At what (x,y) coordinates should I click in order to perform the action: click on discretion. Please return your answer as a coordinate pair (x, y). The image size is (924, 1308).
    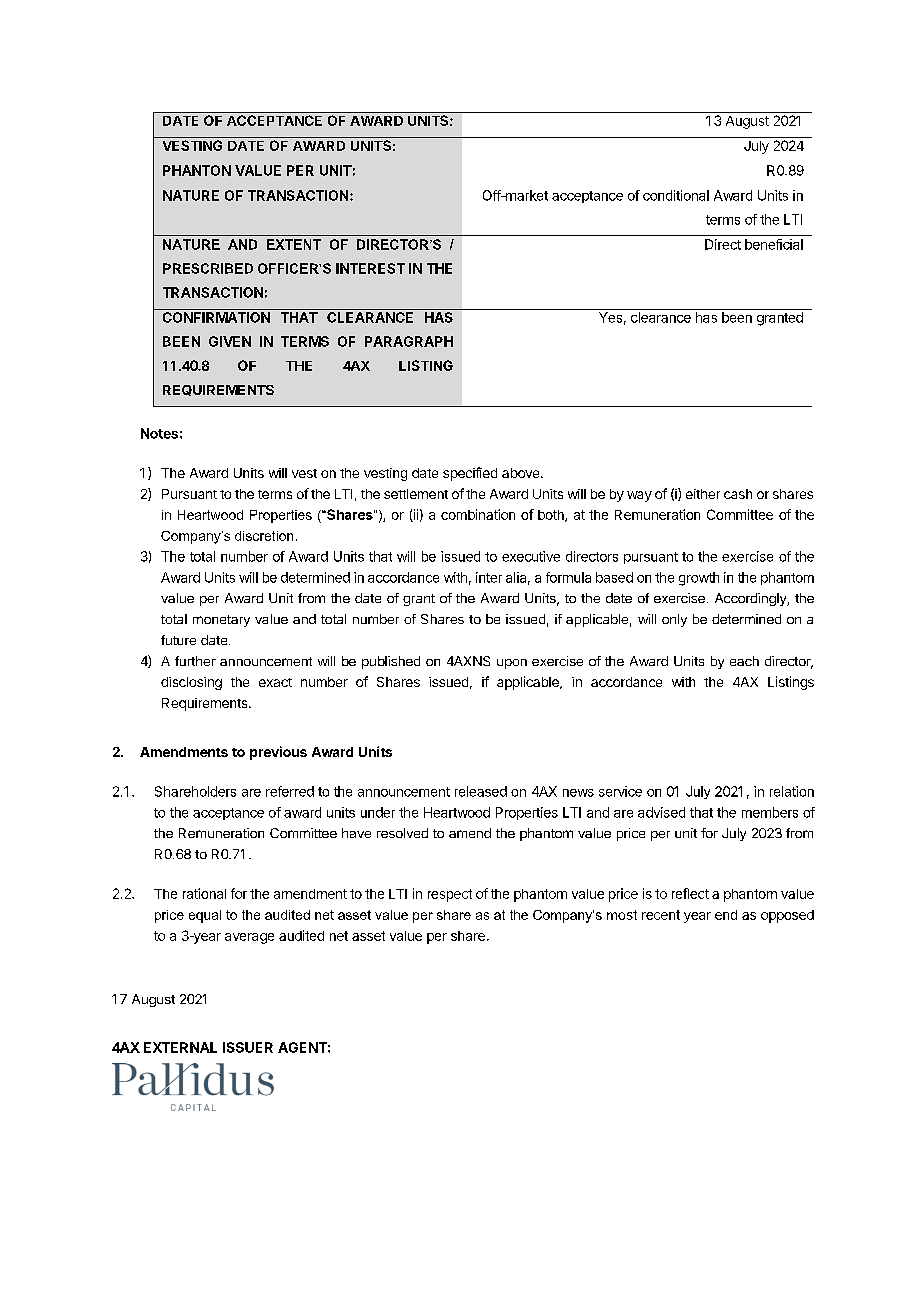
    Looking at the image, I should click on (264, 536).
